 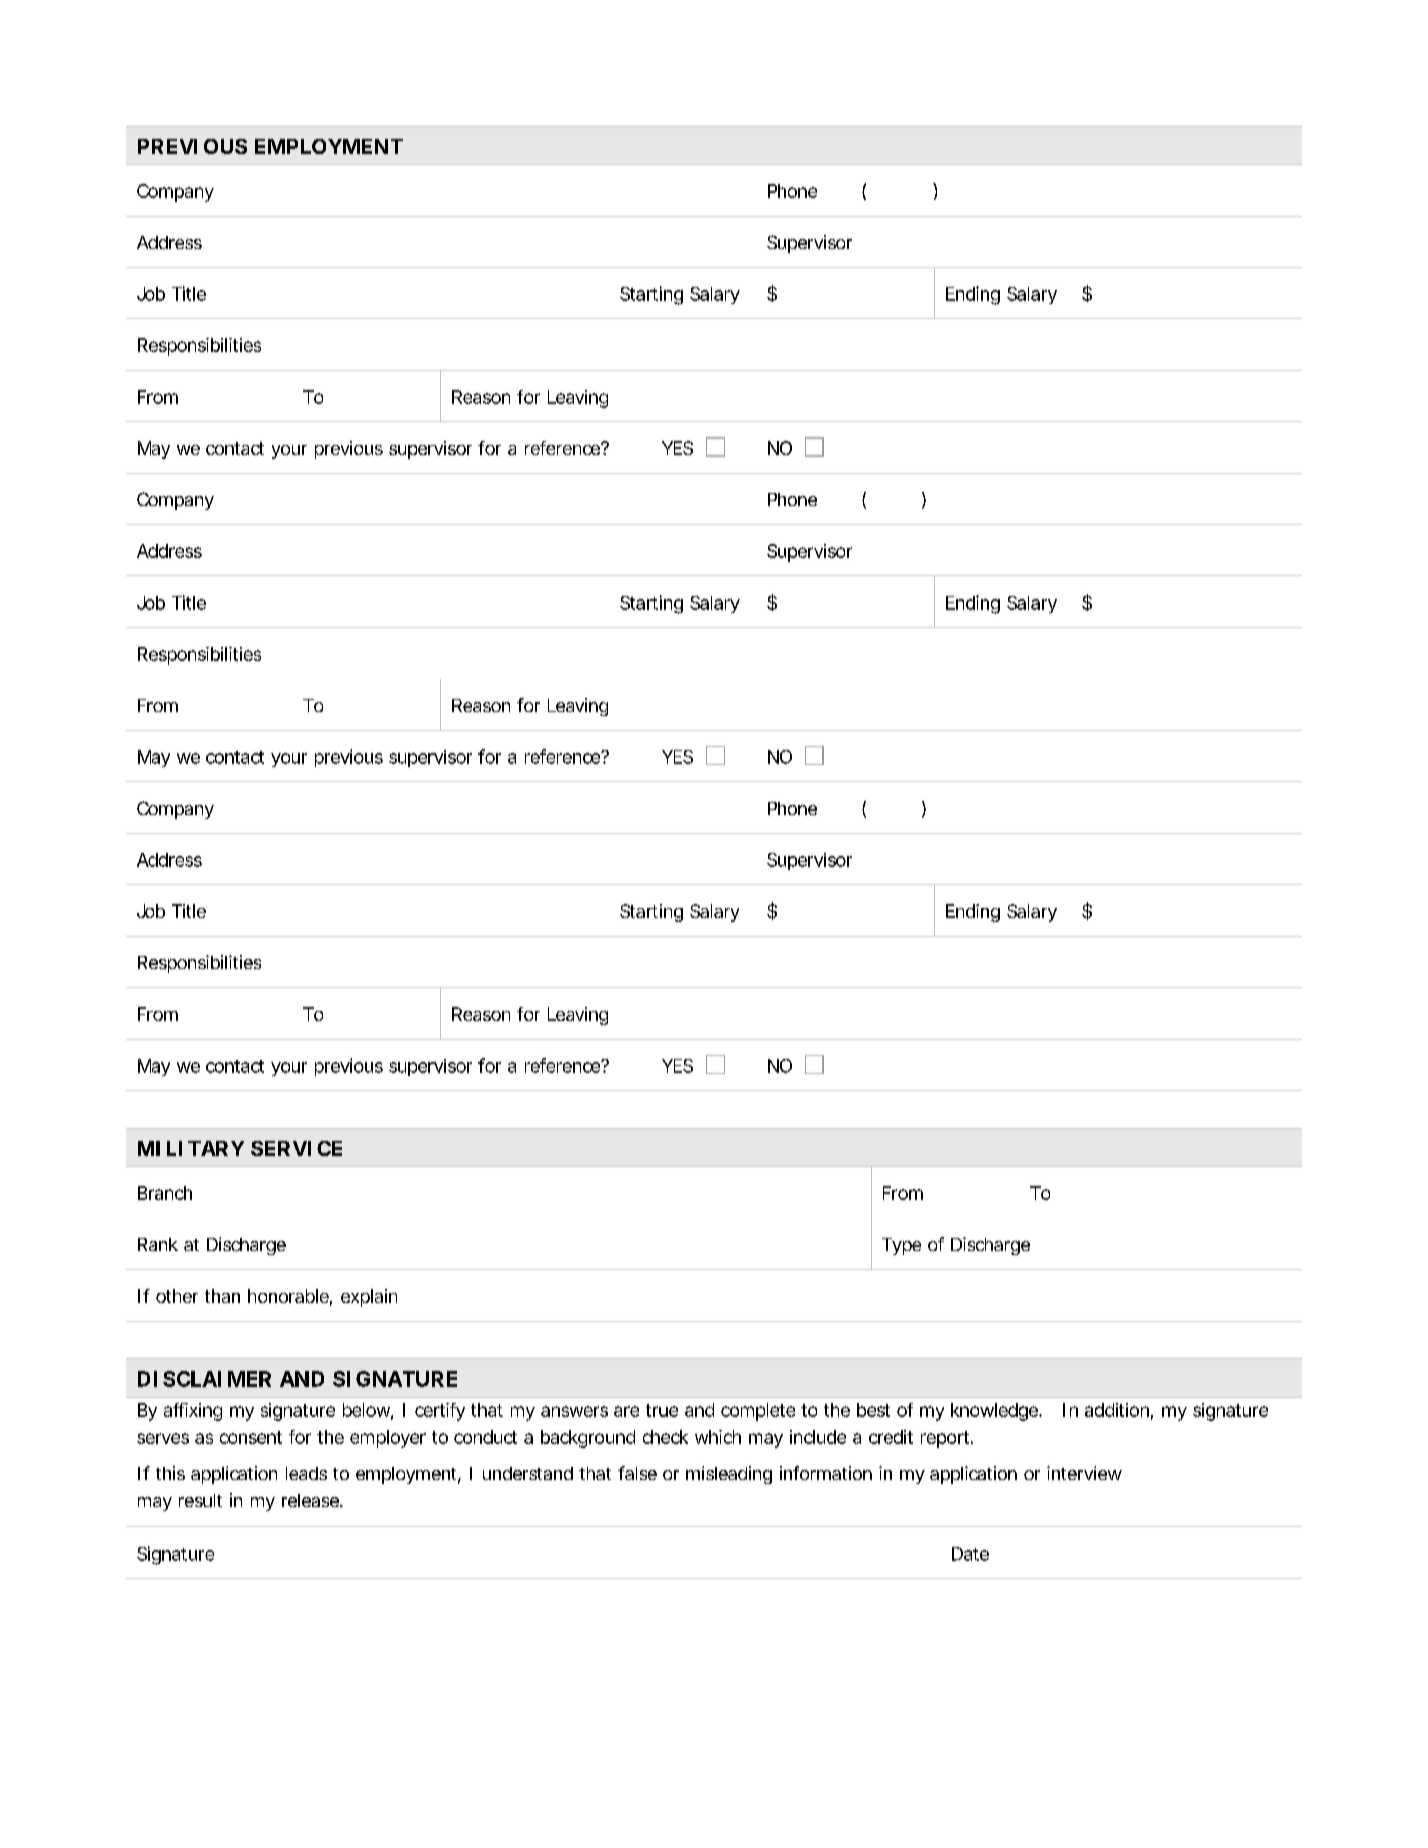 What do you see at coordinates (901, 1246) in the page?
I see `Type` at bounding box center [901, 1246].
